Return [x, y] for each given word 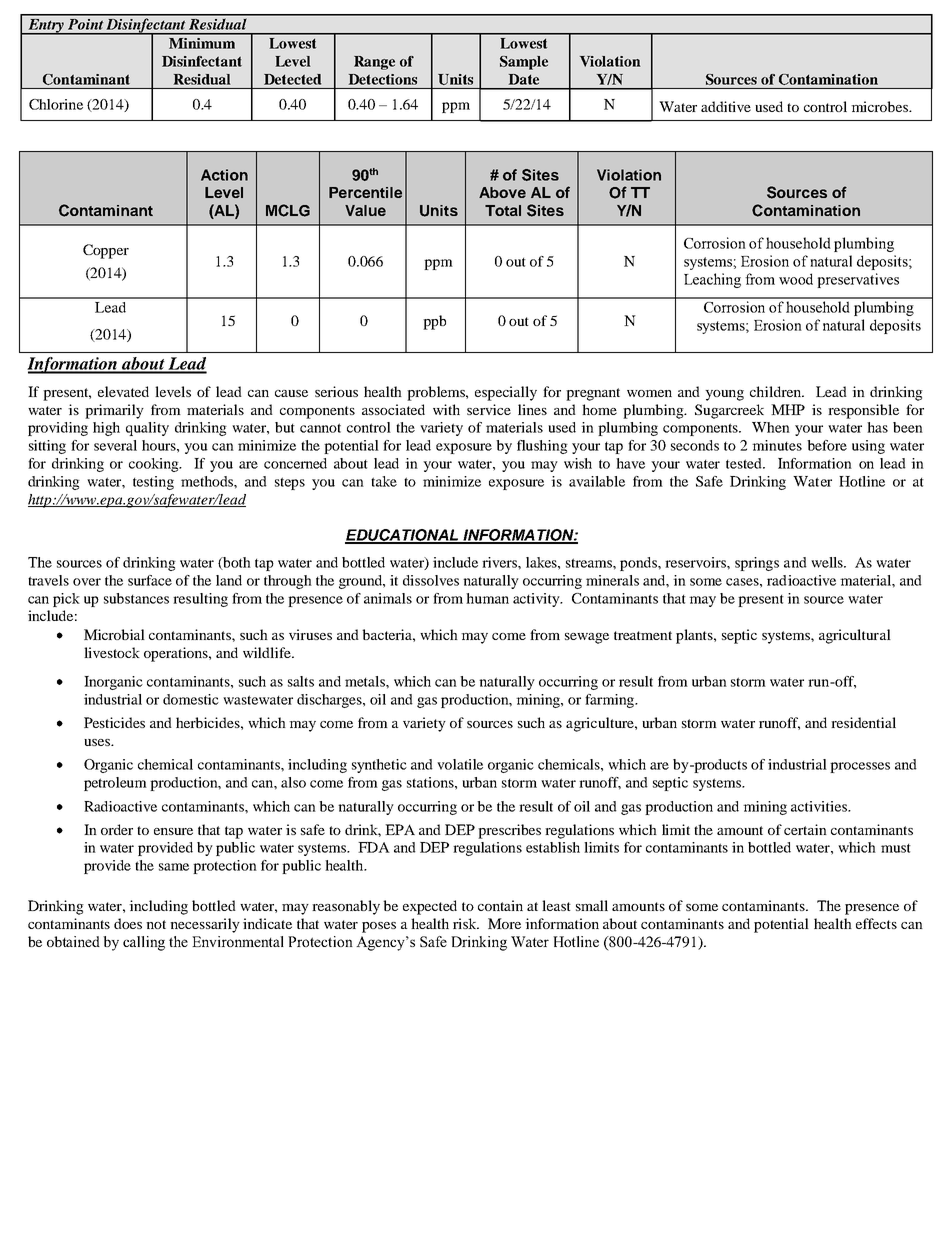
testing [153, 483]
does [128, 923]
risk [466, 923]
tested [745, 463]
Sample [524, 63]
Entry [46, 27]
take [384, 481]
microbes [880, 106]
